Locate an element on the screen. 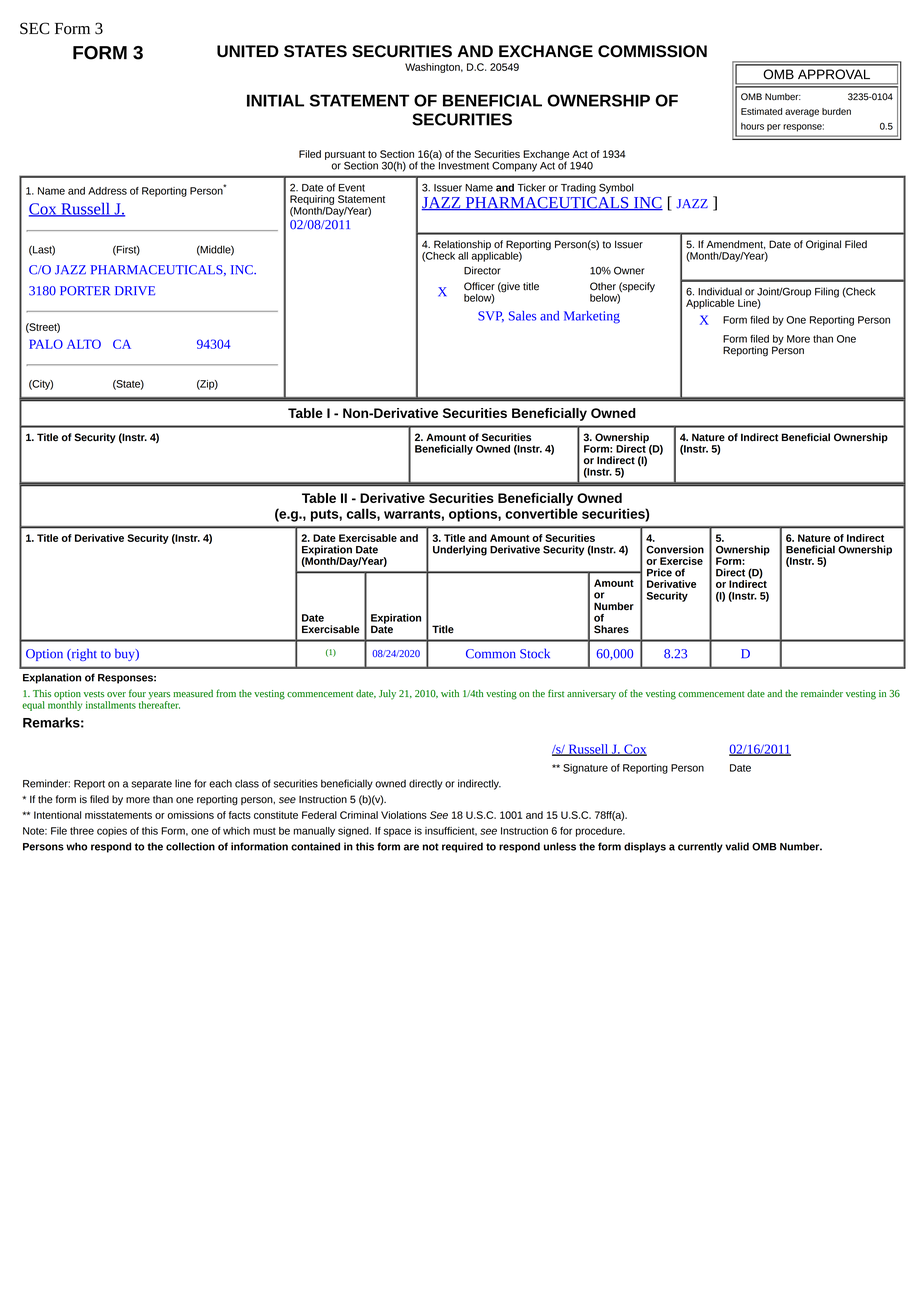  ALTO is located at coordinates (84, 344).
